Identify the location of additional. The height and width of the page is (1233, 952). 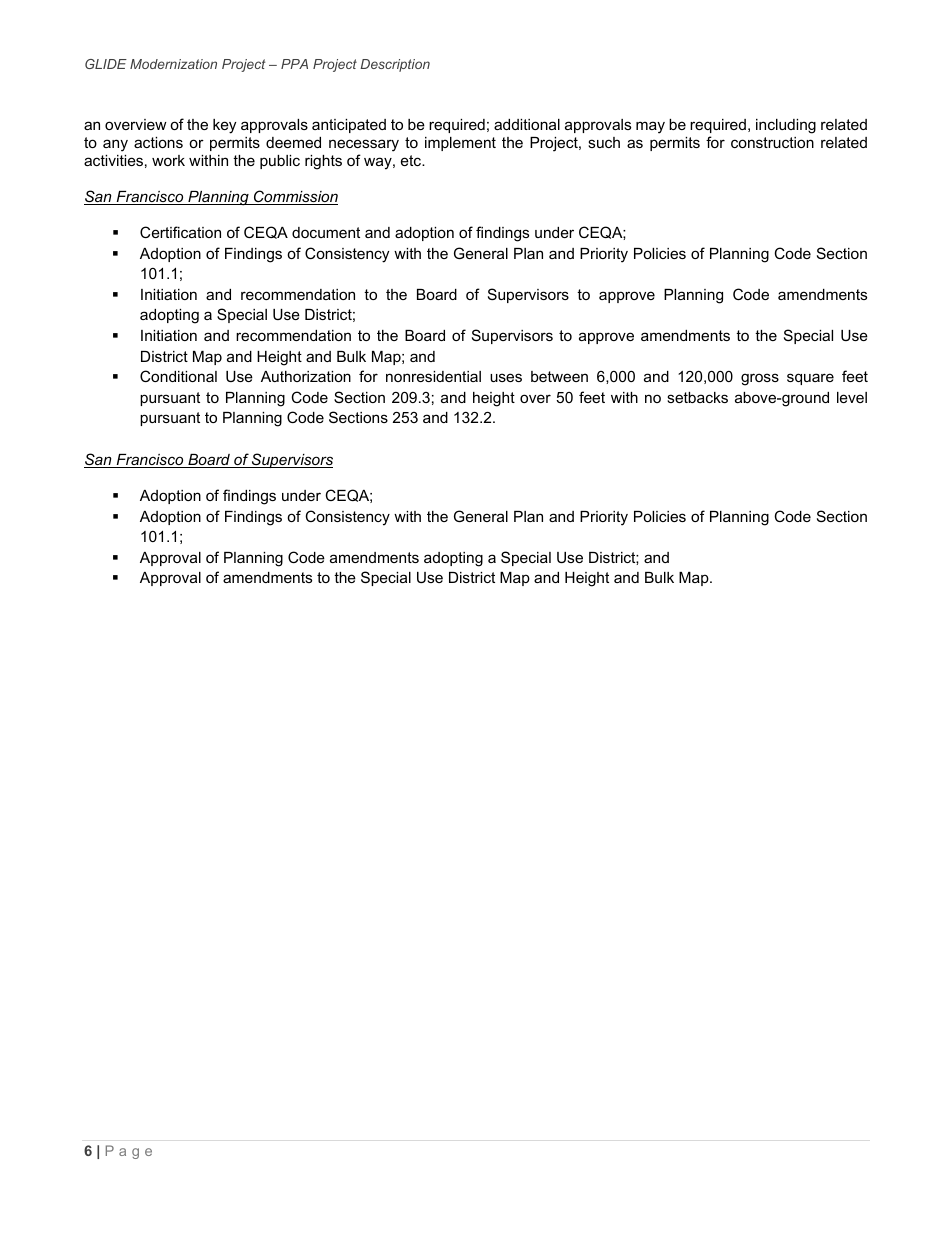
(527, 124).
